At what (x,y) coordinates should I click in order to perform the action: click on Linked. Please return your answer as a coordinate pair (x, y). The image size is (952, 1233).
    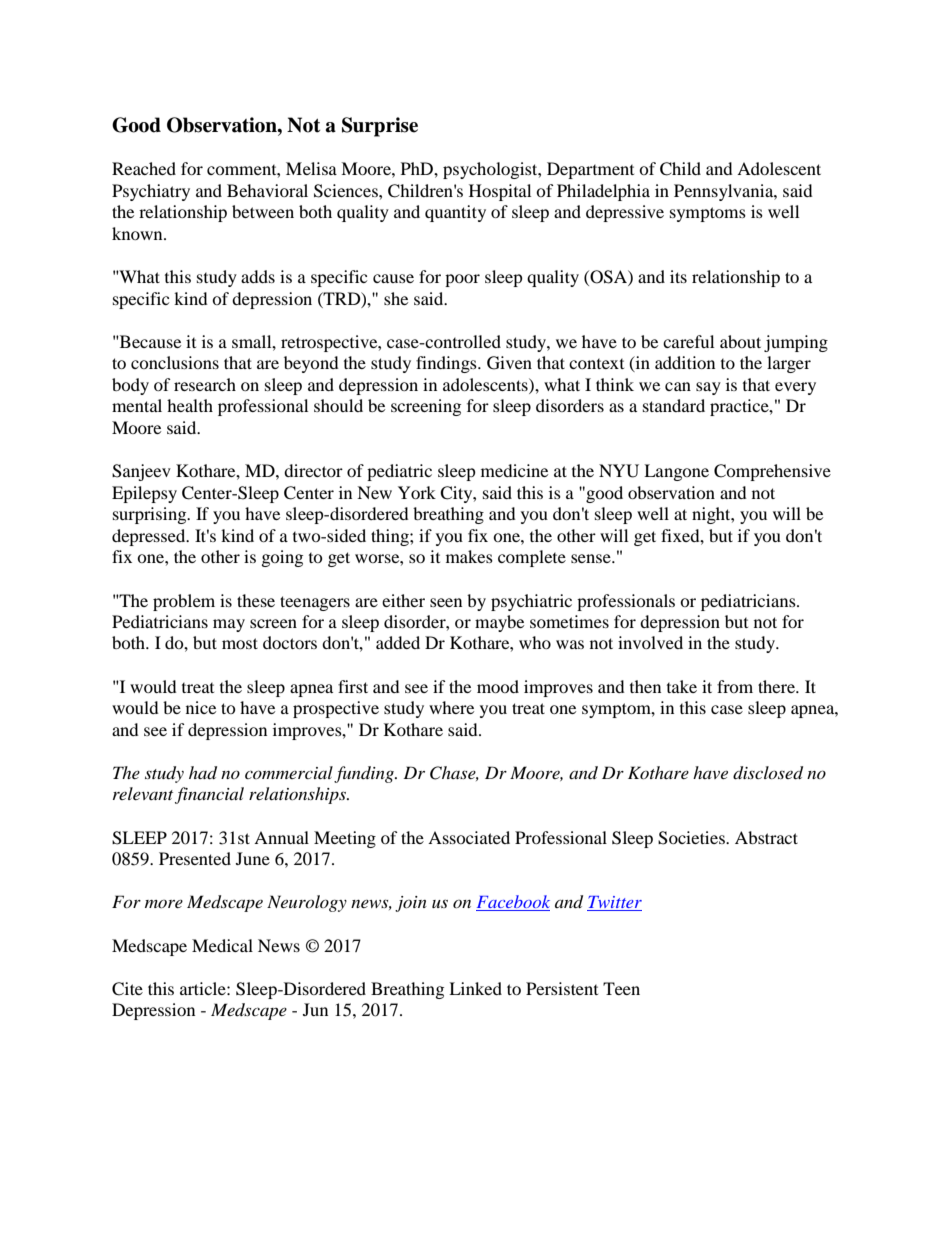
    Looking at the image, I should click on (475, 988).
